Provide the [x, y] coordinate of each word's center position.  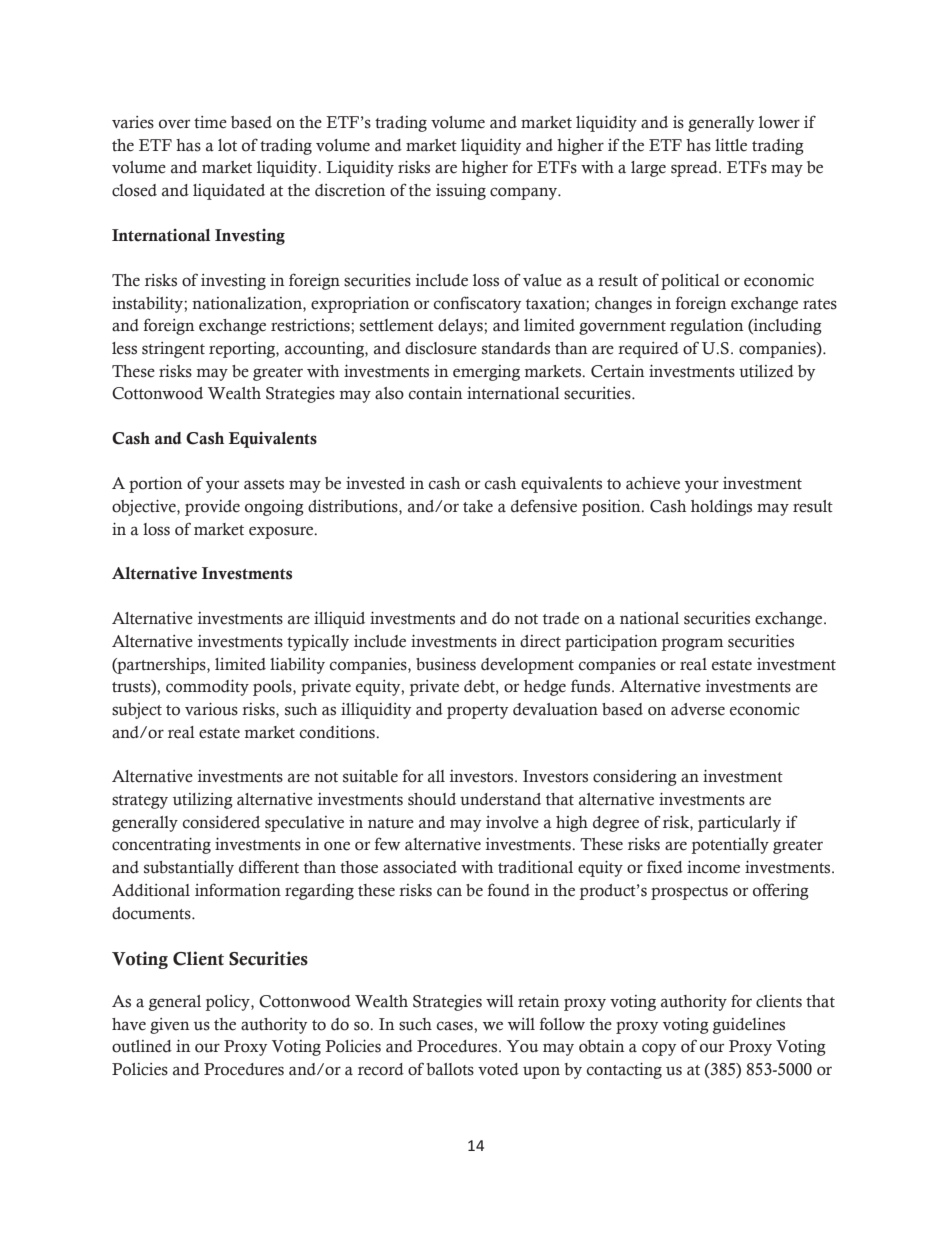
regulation [707, 327]
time [210, 122]
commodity [207, 688]
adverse [698, 709]
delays [461, 327]
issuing [461, 192]
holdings [721, 508]
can [449, 892]
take [478, 506]
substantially [189, 869]
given [170, 1026]
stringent [173, 350]
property [477, 712]
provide [212, 508]
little [731, 145]
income [713, 867]
